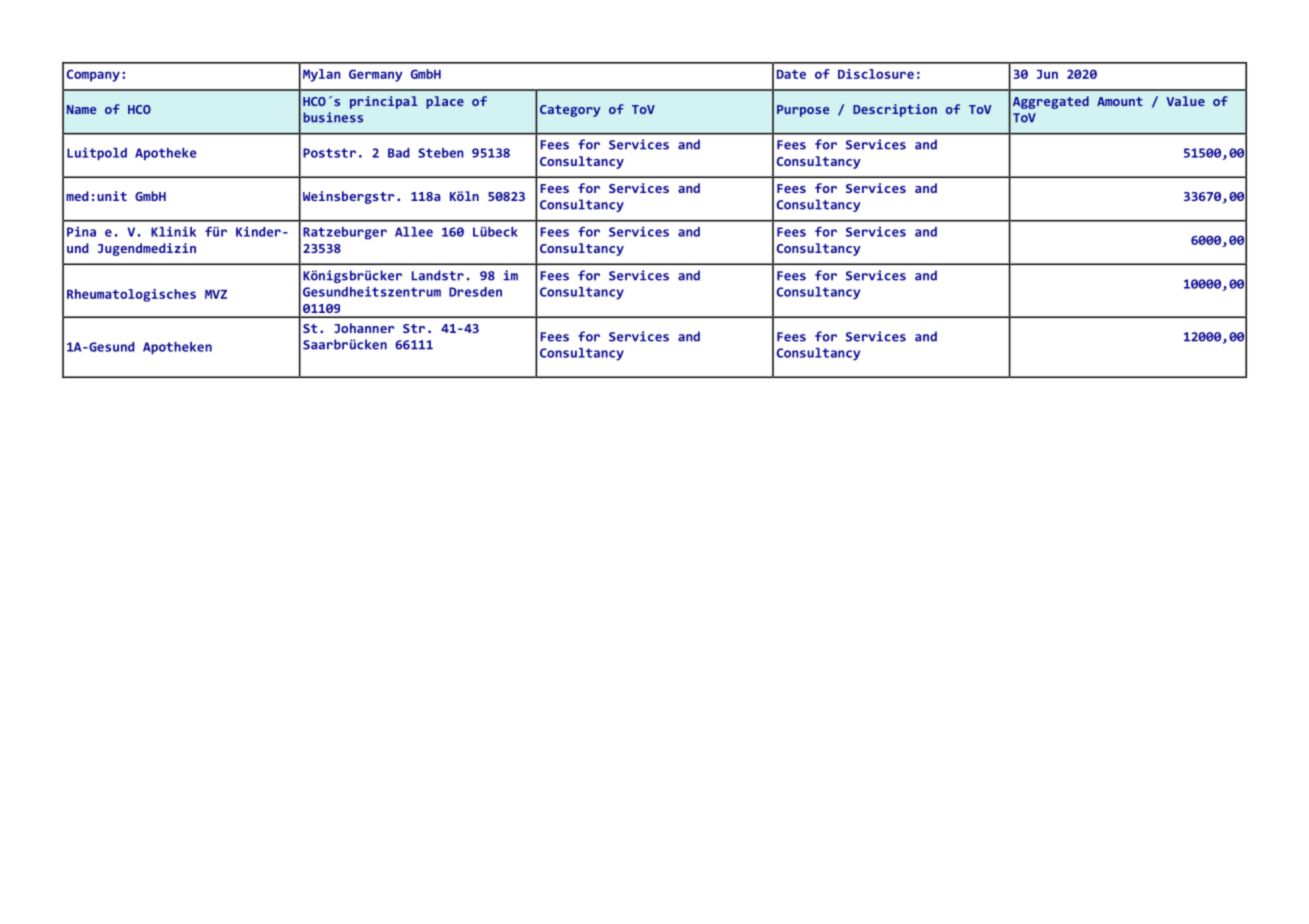 The width and height of the image is (1309, 924). I want to click on Pina, so click(81, 231).
